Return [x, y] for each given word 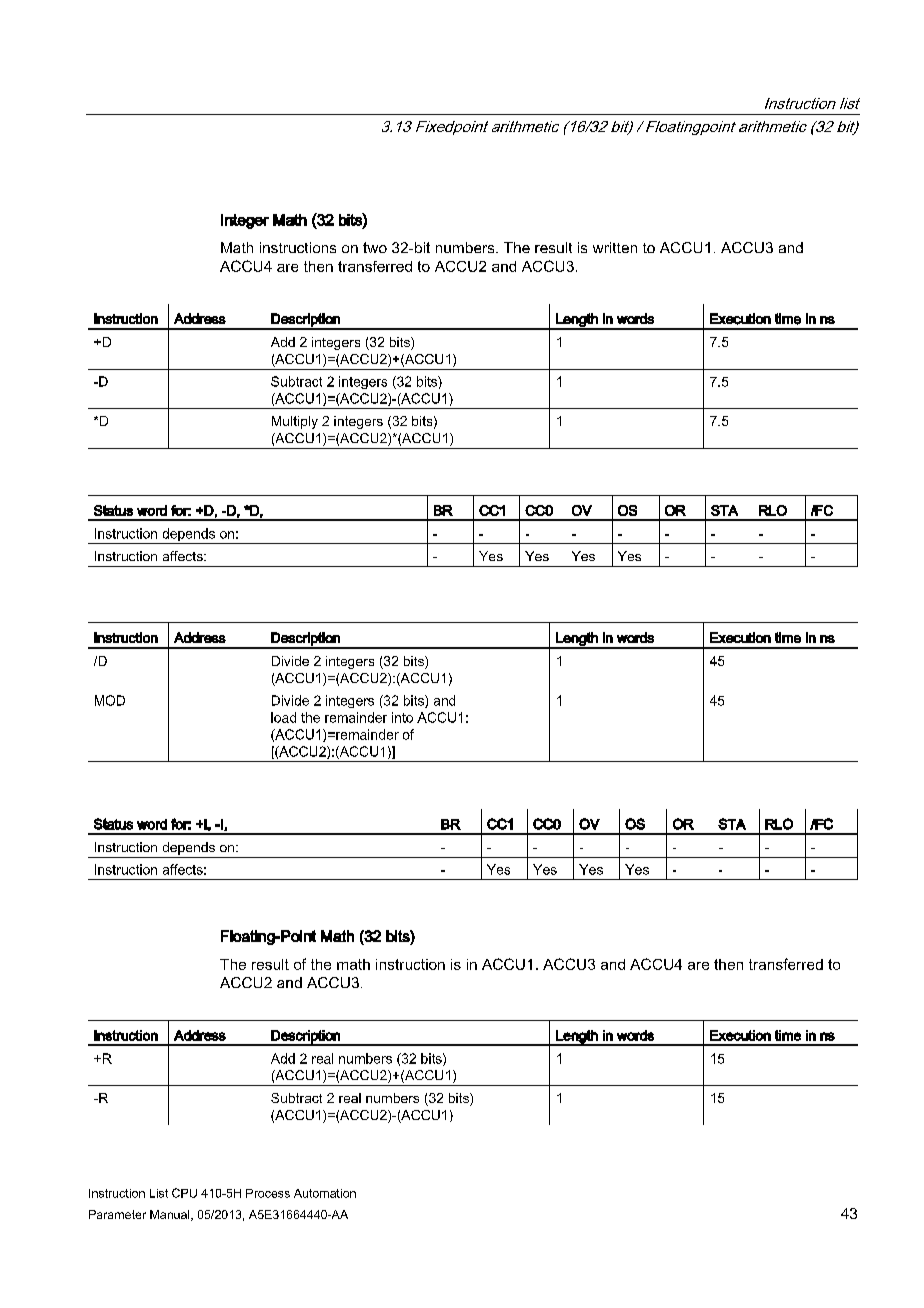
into [402, 717]
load [283, 717]
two [375, 247]
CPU [184, 1193]
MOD [110, 700]
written [615, 247]
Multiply [295, 422]
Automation [325, 1193]
